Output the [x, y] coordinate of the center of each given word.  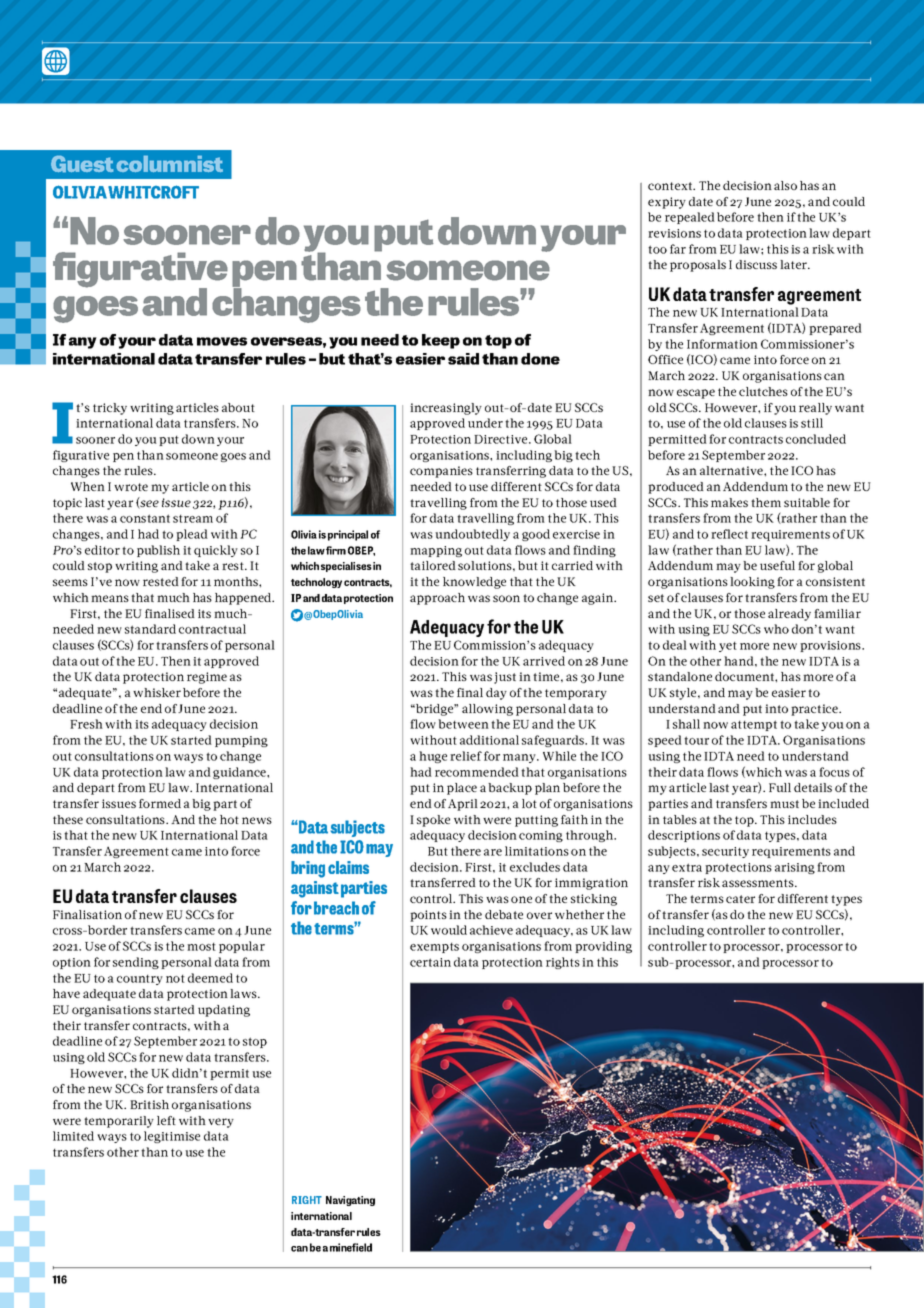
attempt [754, 725]
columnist [170, 164]
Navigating [350, 1201]
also [785, 185]
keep [441, 341]
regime [207, 678]
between [463, 724]
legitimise [172, 1137]
